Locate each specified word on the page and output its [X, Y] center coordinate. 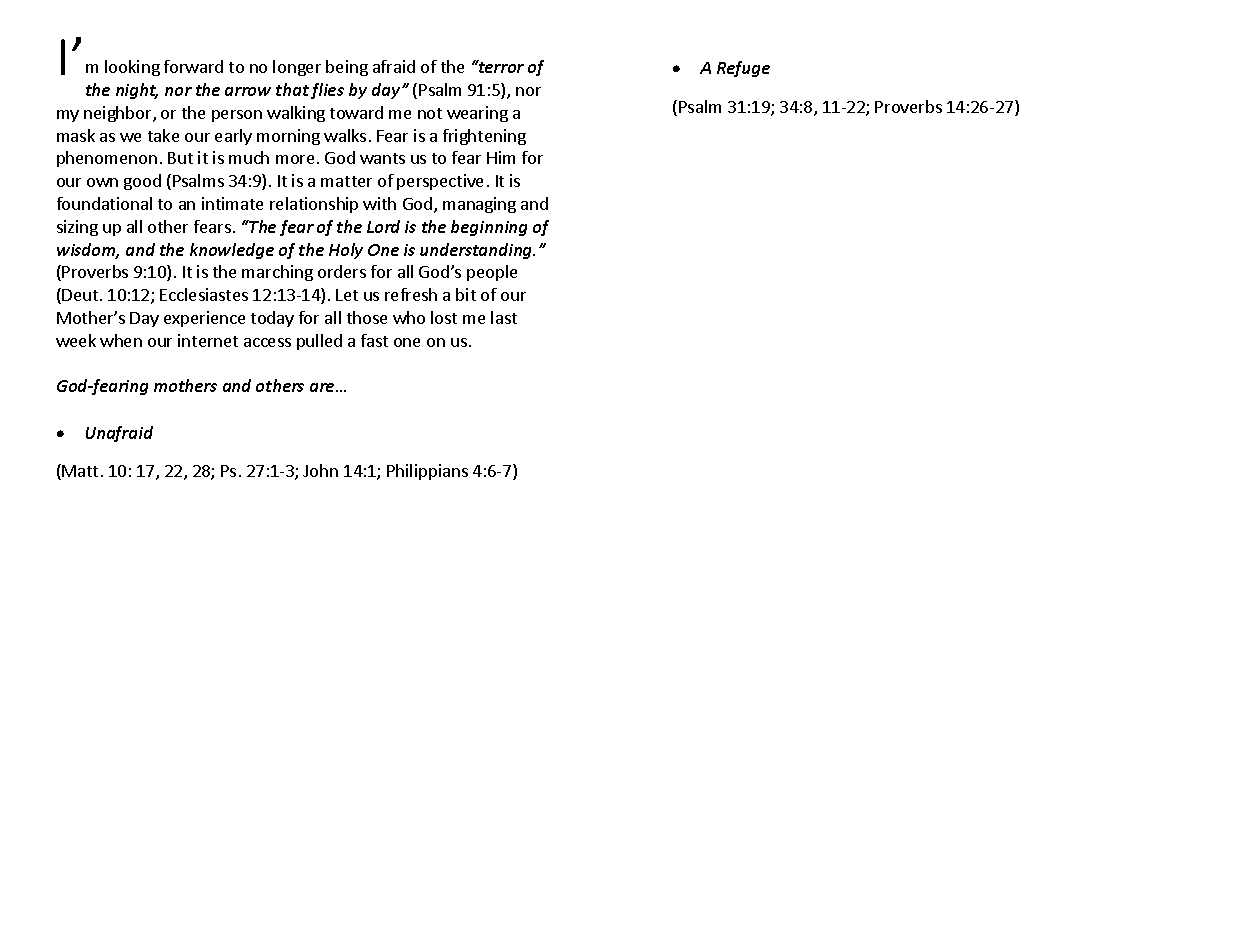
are [323, 387]
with [379, 203]
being [347, 68]
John [320, 470]
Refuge [743, 69]
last [504, 317]
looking [132, 68]
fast [374, 340]
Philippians [427, 472]
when [121, 340]
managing [479, 205]
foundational [104, 203]
